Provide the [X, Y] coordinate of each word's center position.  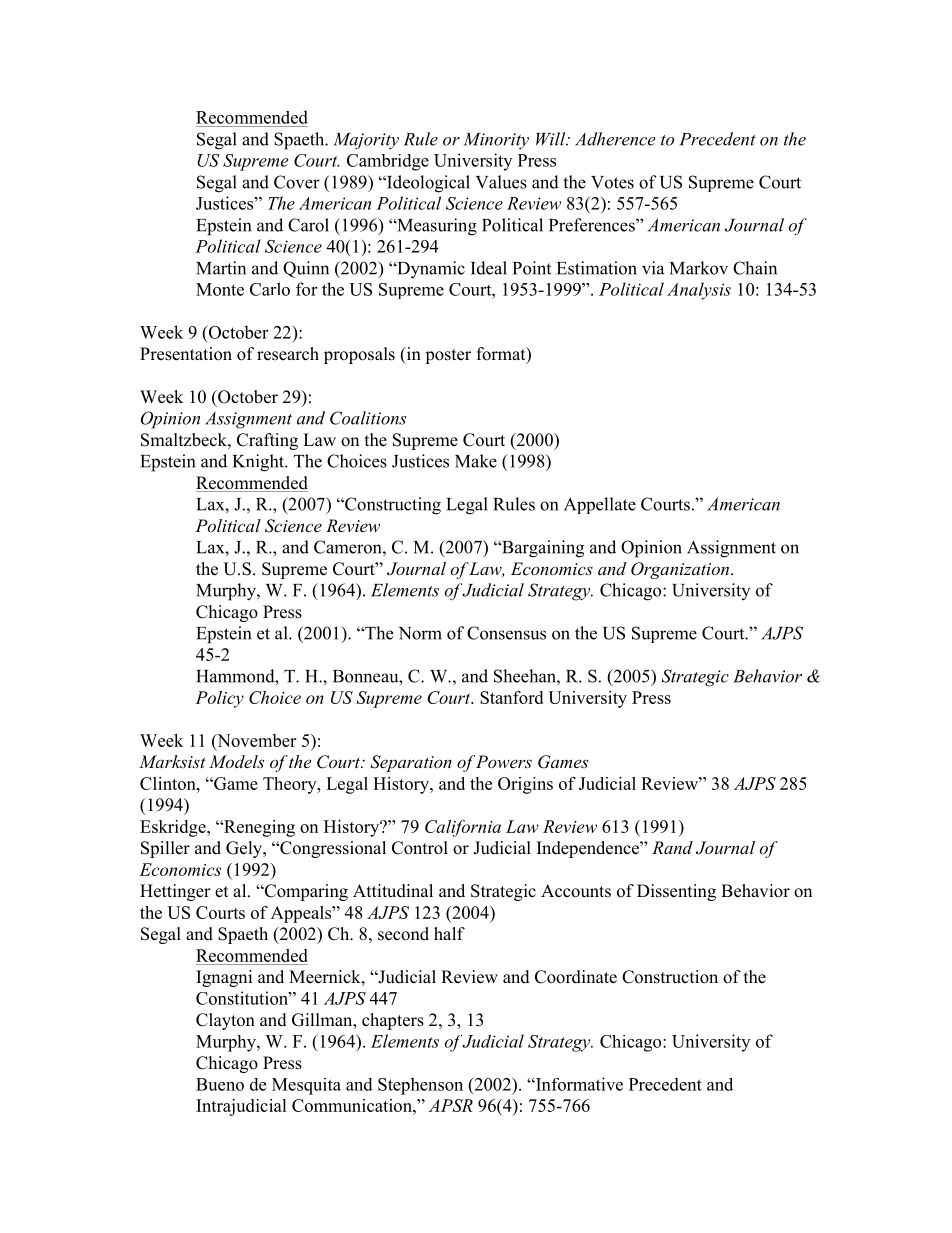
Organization [681, 570]
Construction [670, 977]
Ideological [427, 184]
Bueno [220, 1084]
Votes [612, 182]
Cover [297, 182]
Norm [420, 633]
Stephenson [420, 1086]
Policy [219, 699]
